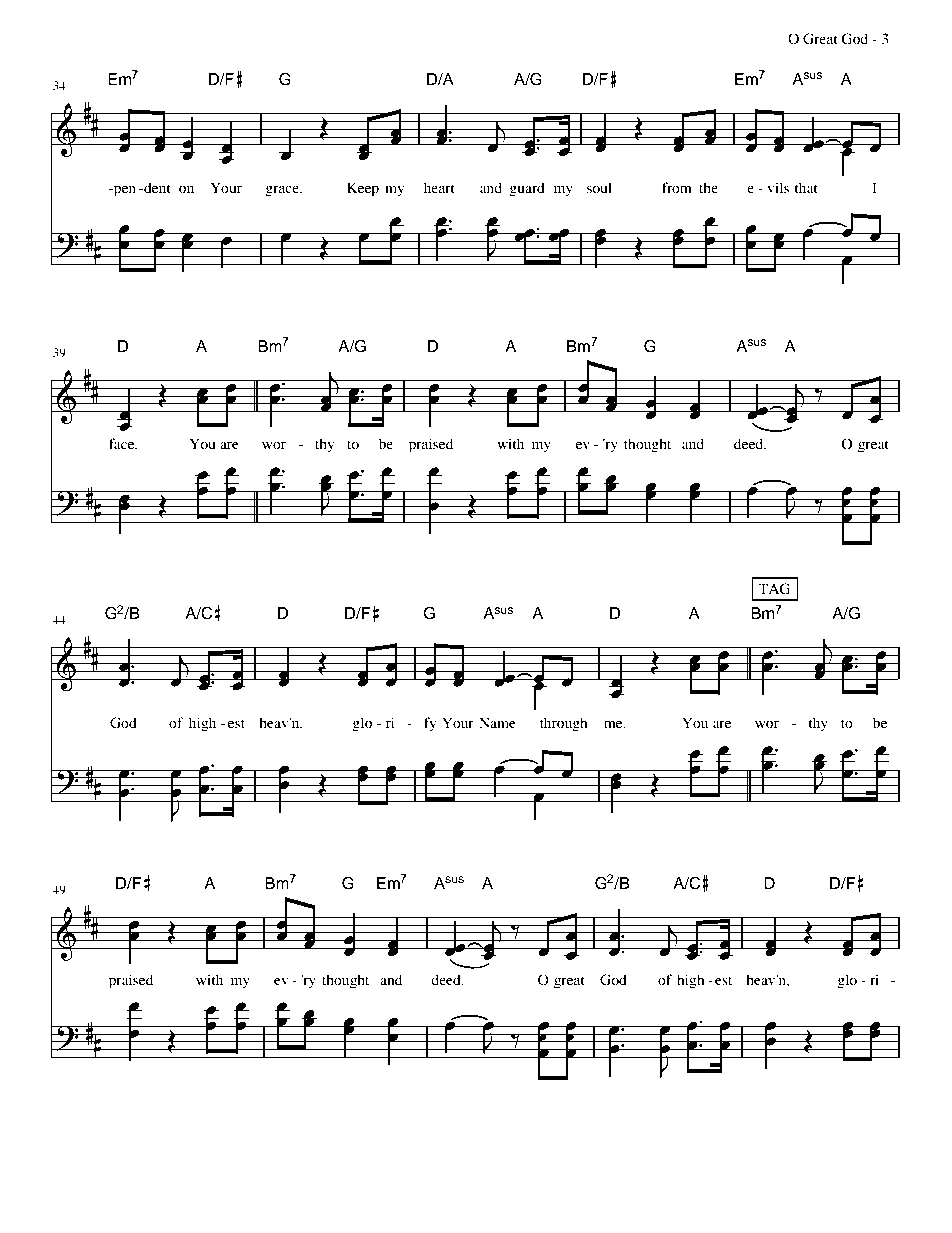 Image resolution: width=952 pixels, height=1233 pixels. What do you see at coordinates (774, 589) in the screenshot?
I see `TAG` at bounding box center [774, 589].
